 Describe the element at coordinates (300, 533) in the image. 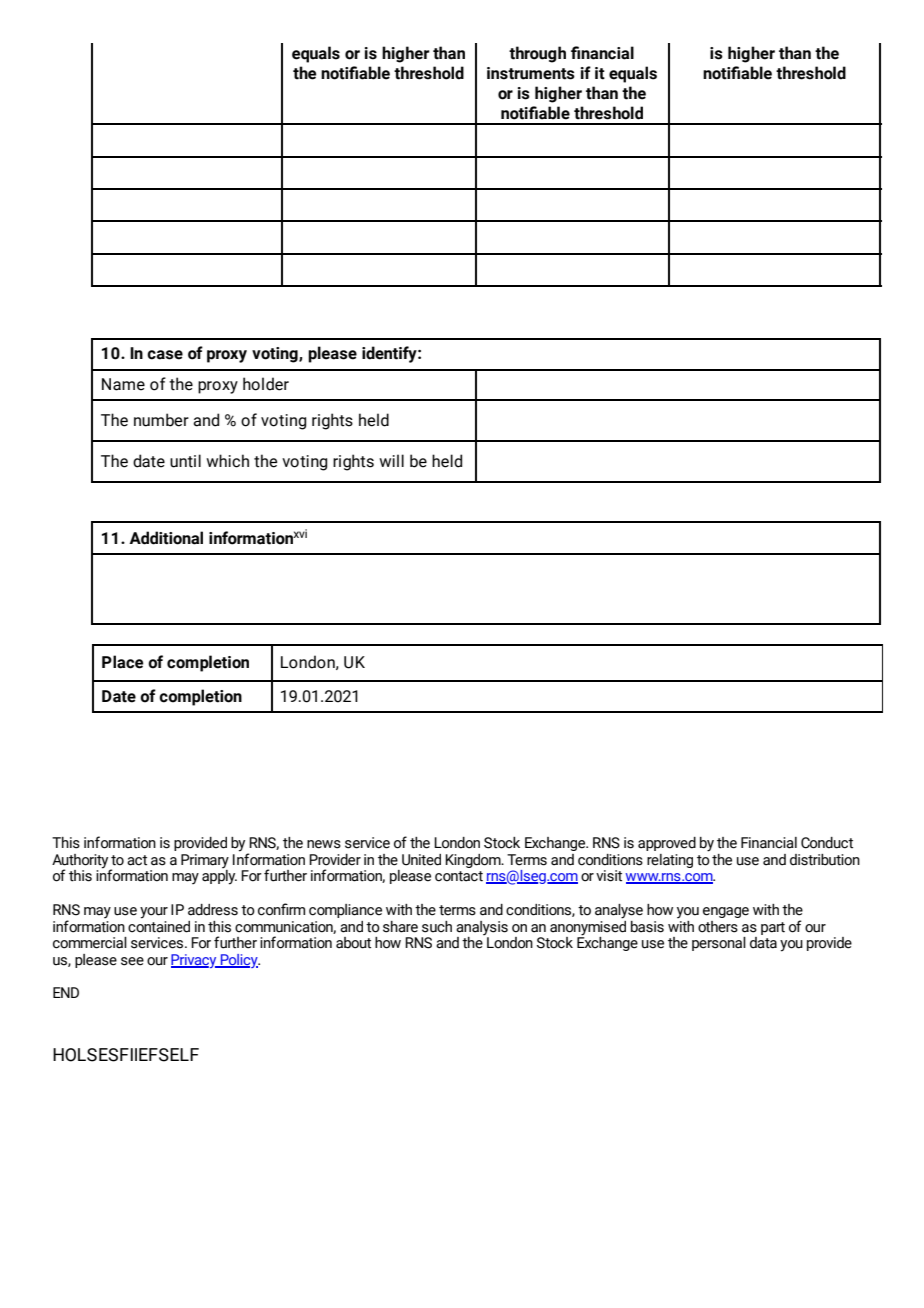

I see `xvi` at that location.
